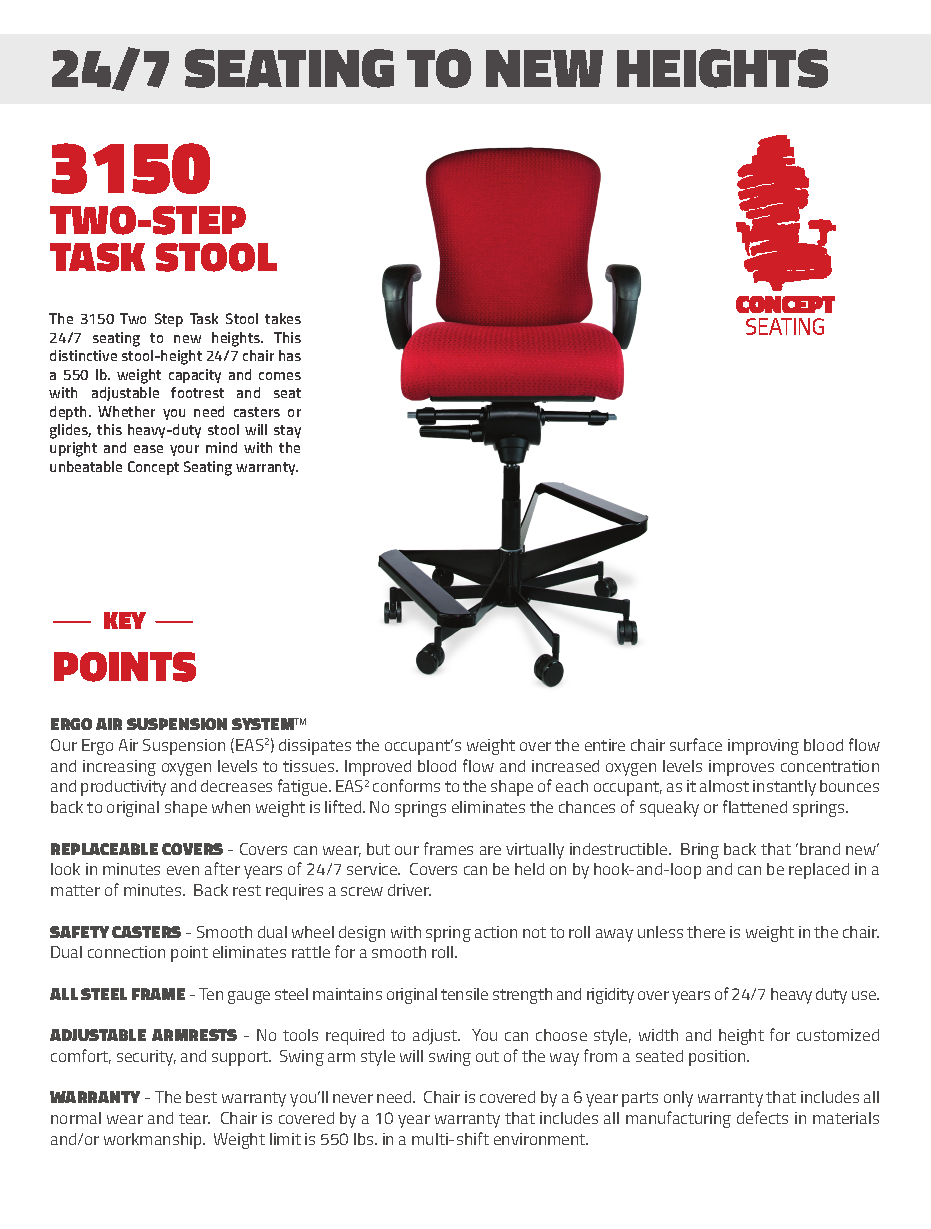 This image has height=1229, width=931. I want to click on entire, so click(605, 745).
